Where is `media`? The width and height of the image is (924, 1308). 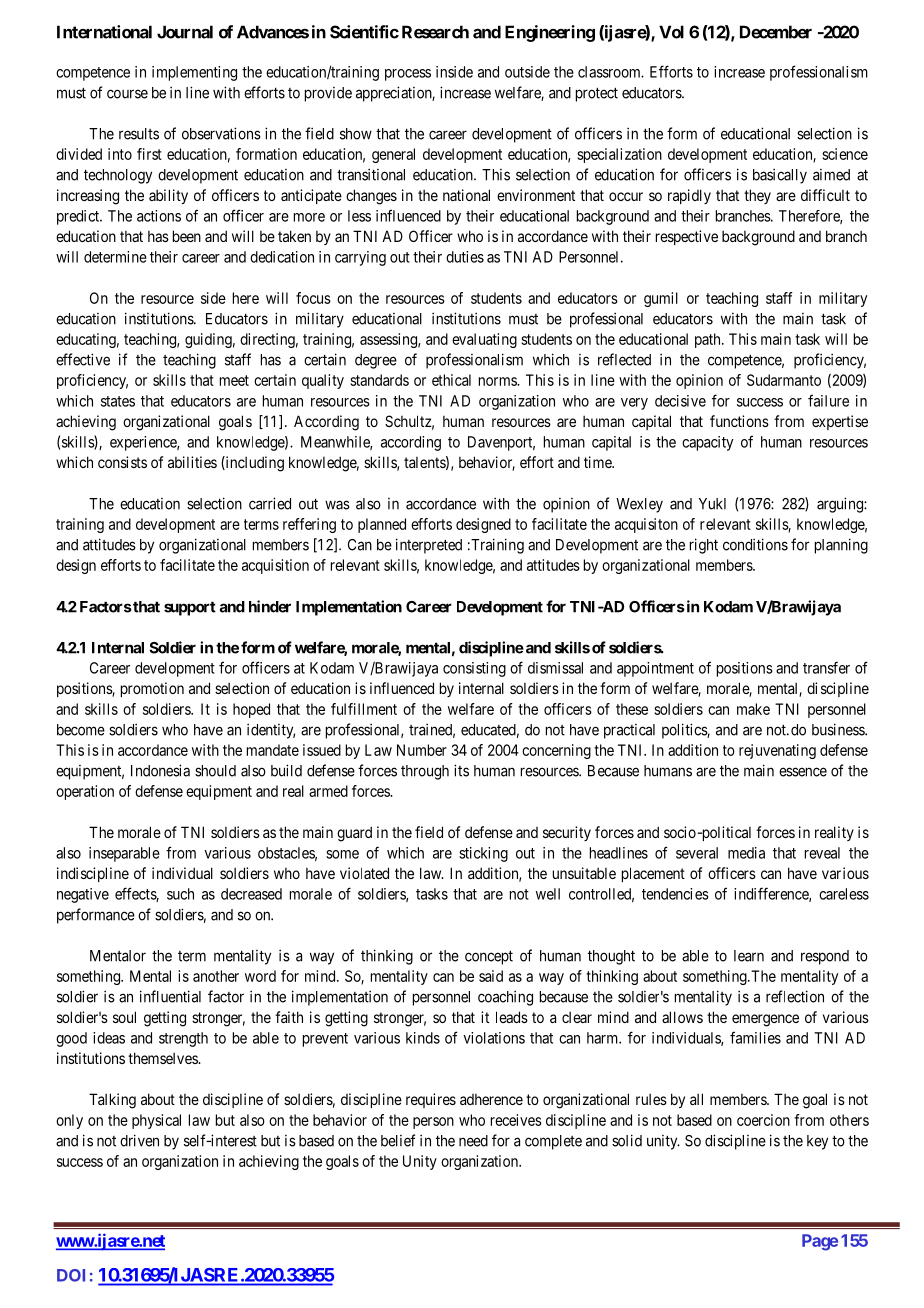 media is located at coordinates (746, 853).
